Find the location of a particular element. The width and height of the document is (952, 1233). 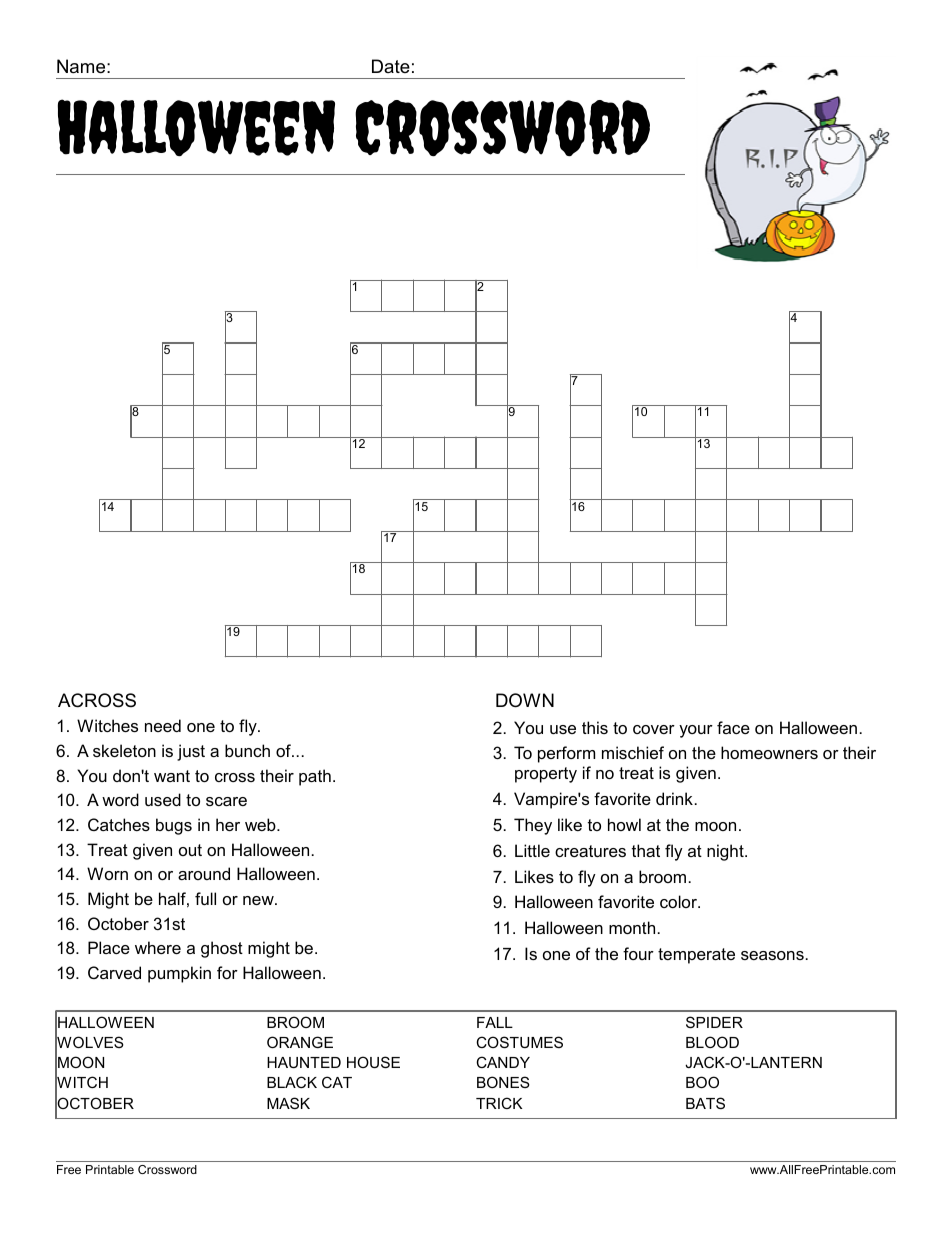

cover is located at coordinates (654, 729).
